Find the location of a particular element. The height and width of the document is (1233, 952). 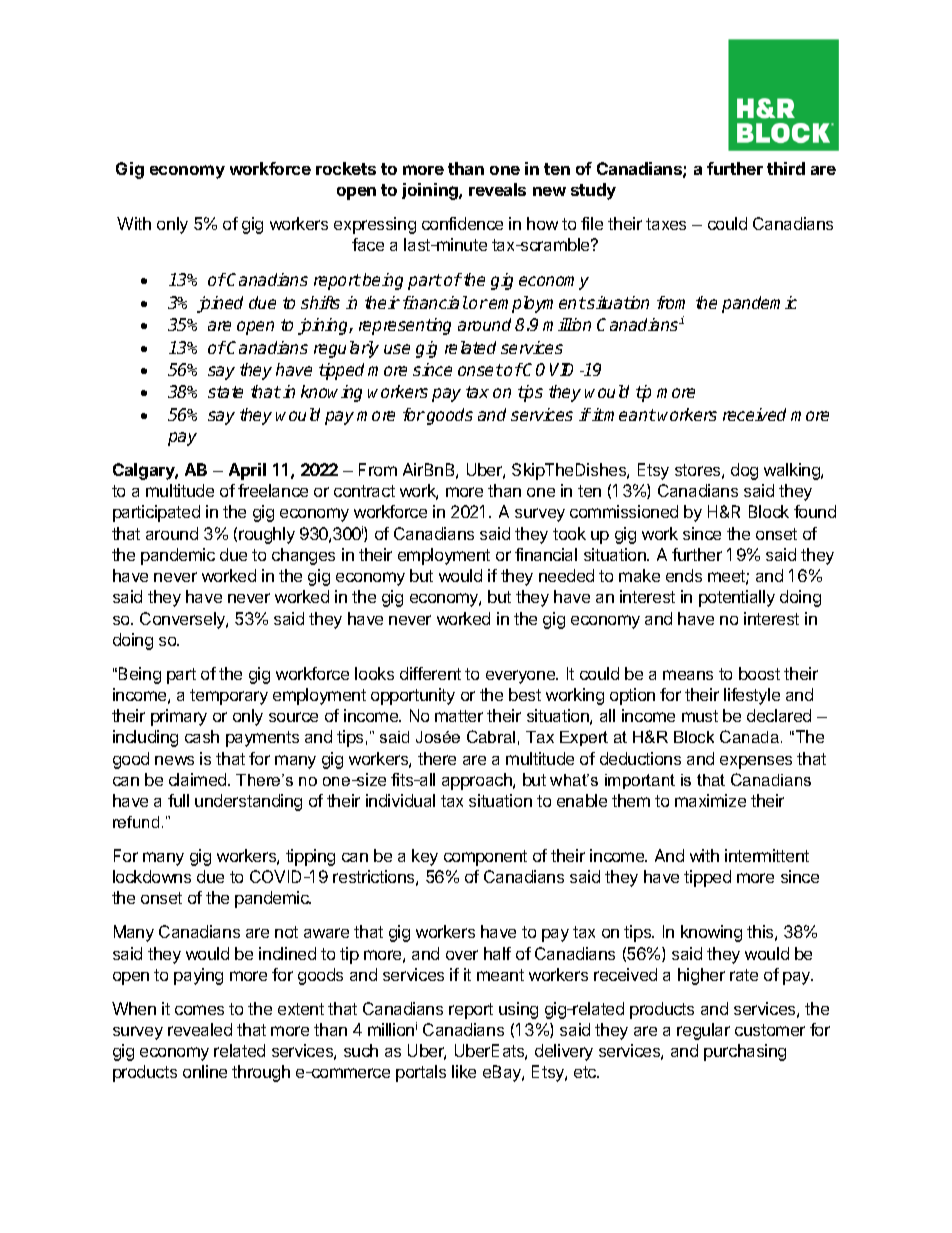

reveals is located at coordinates (497, 189).
